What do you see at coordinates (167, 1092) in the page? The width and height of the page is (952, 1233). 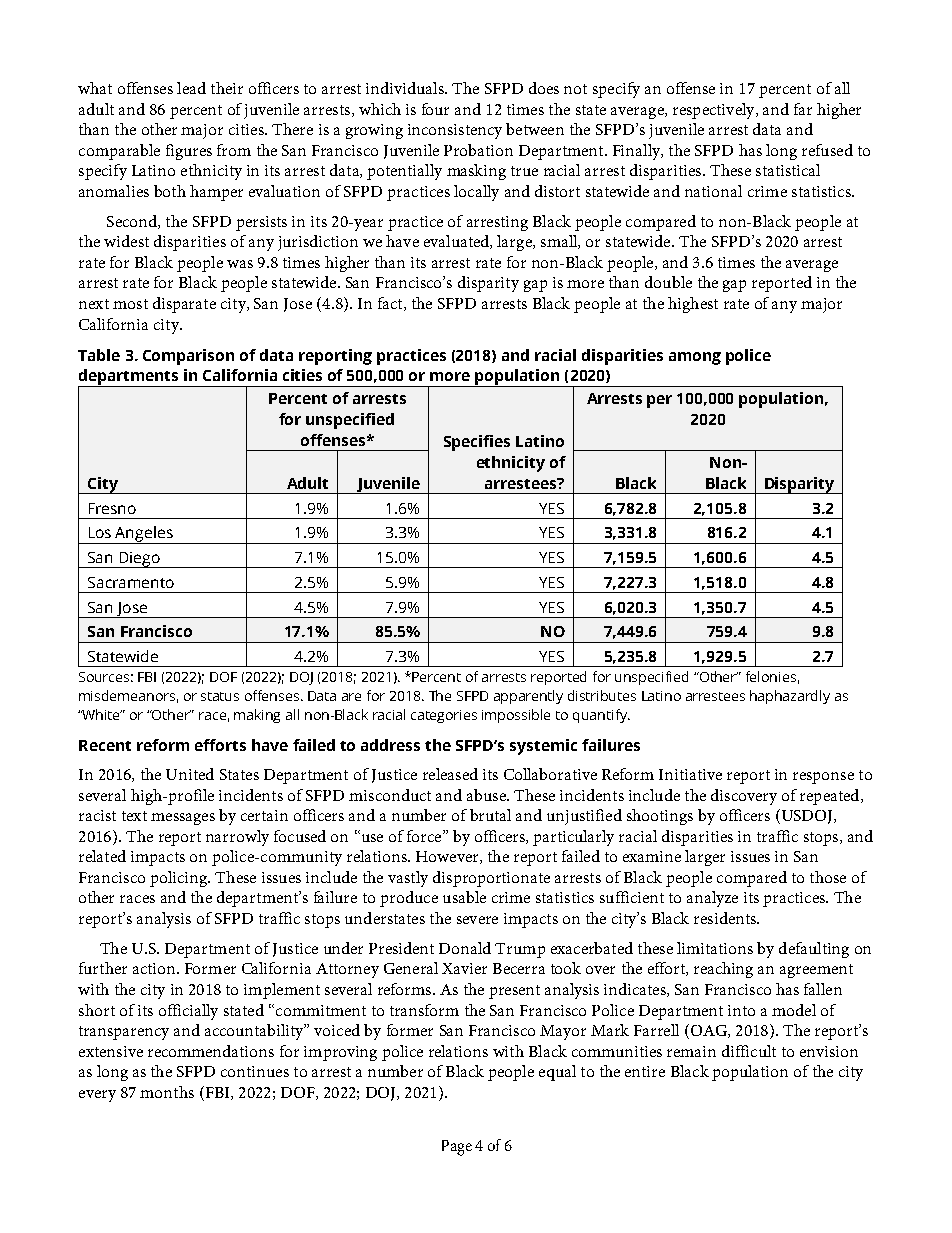 I see `months` at bounding box center [167, 1092].
